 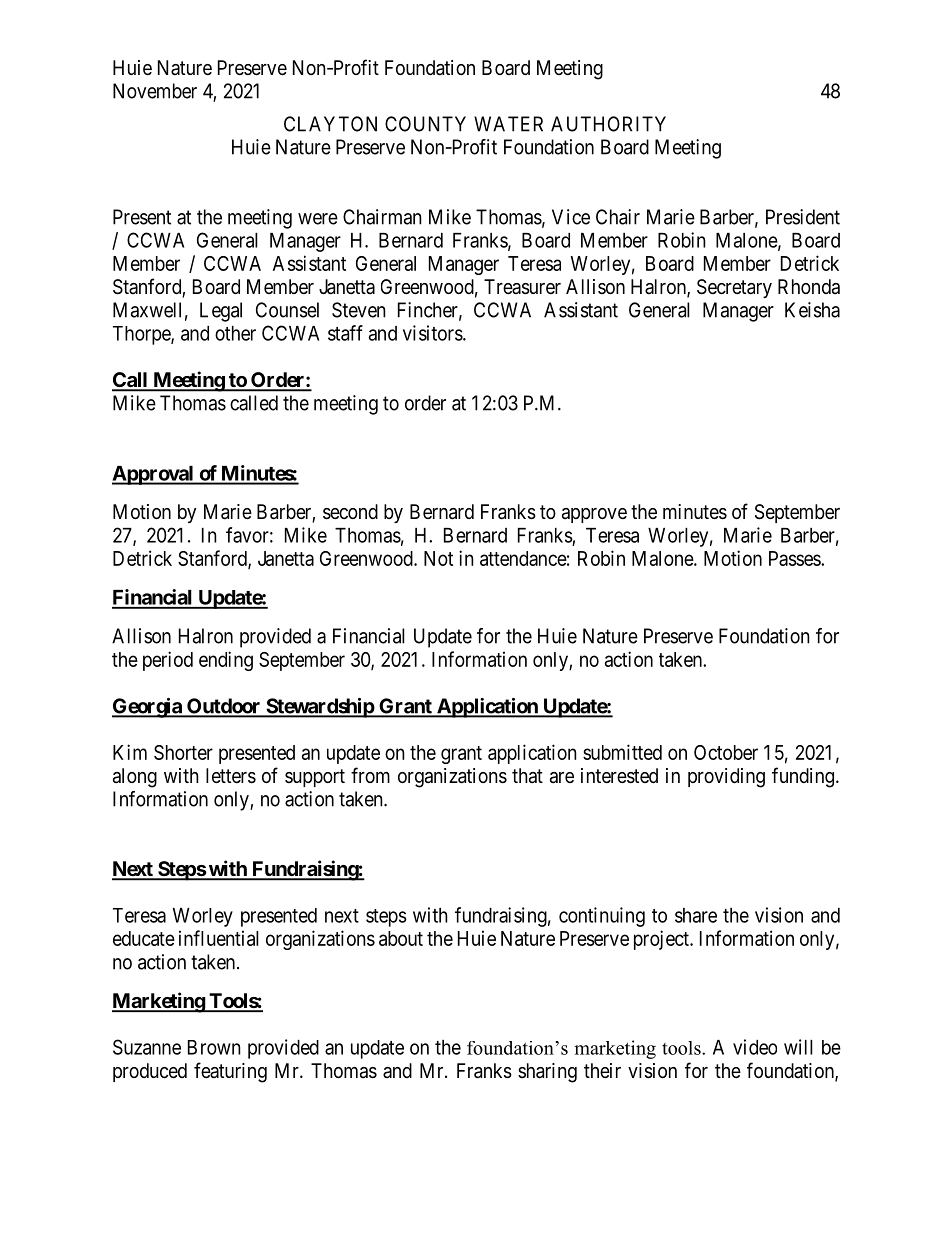 I want to click on November, so click(x=155, y=91).
